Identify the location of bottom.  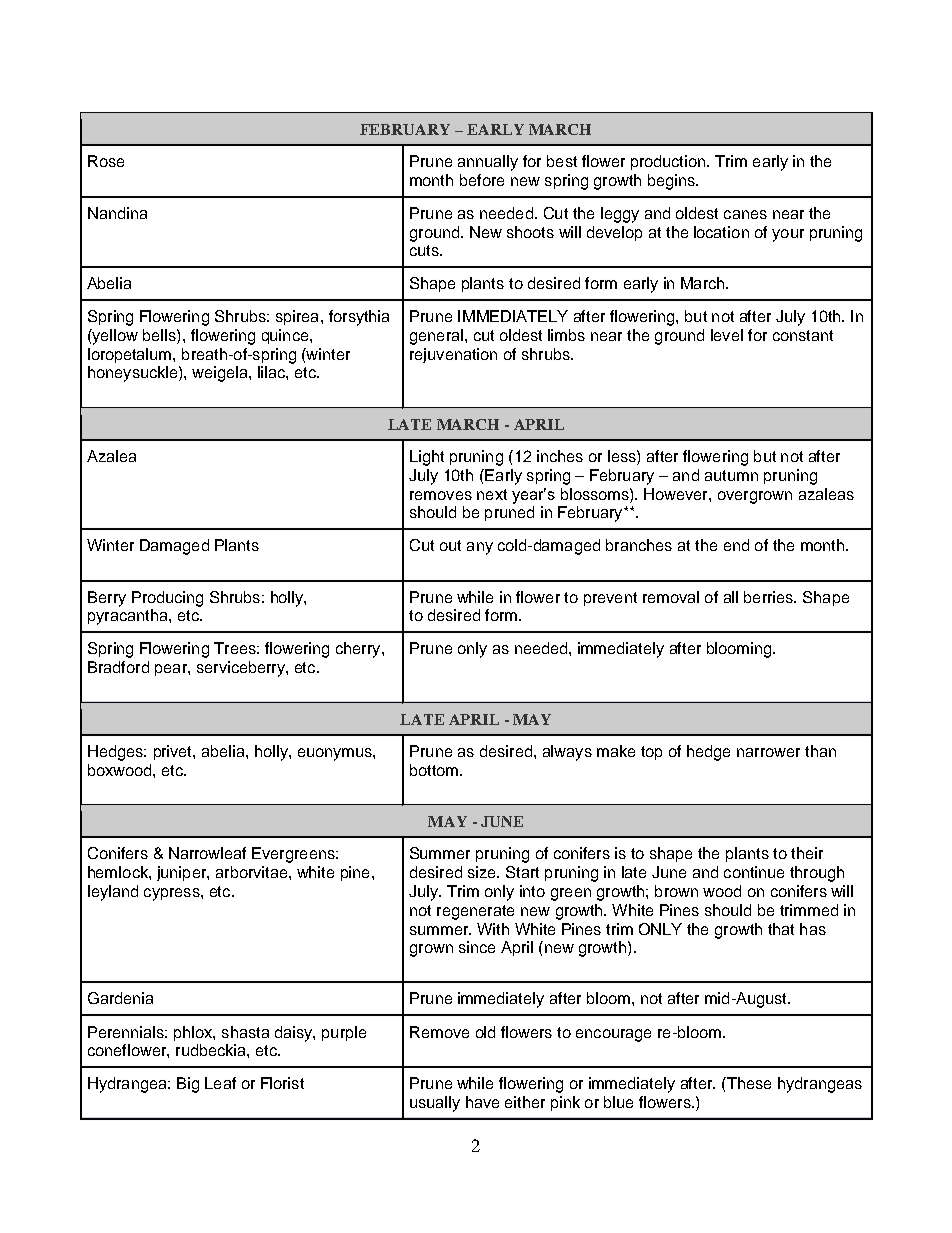
(435, 770).
